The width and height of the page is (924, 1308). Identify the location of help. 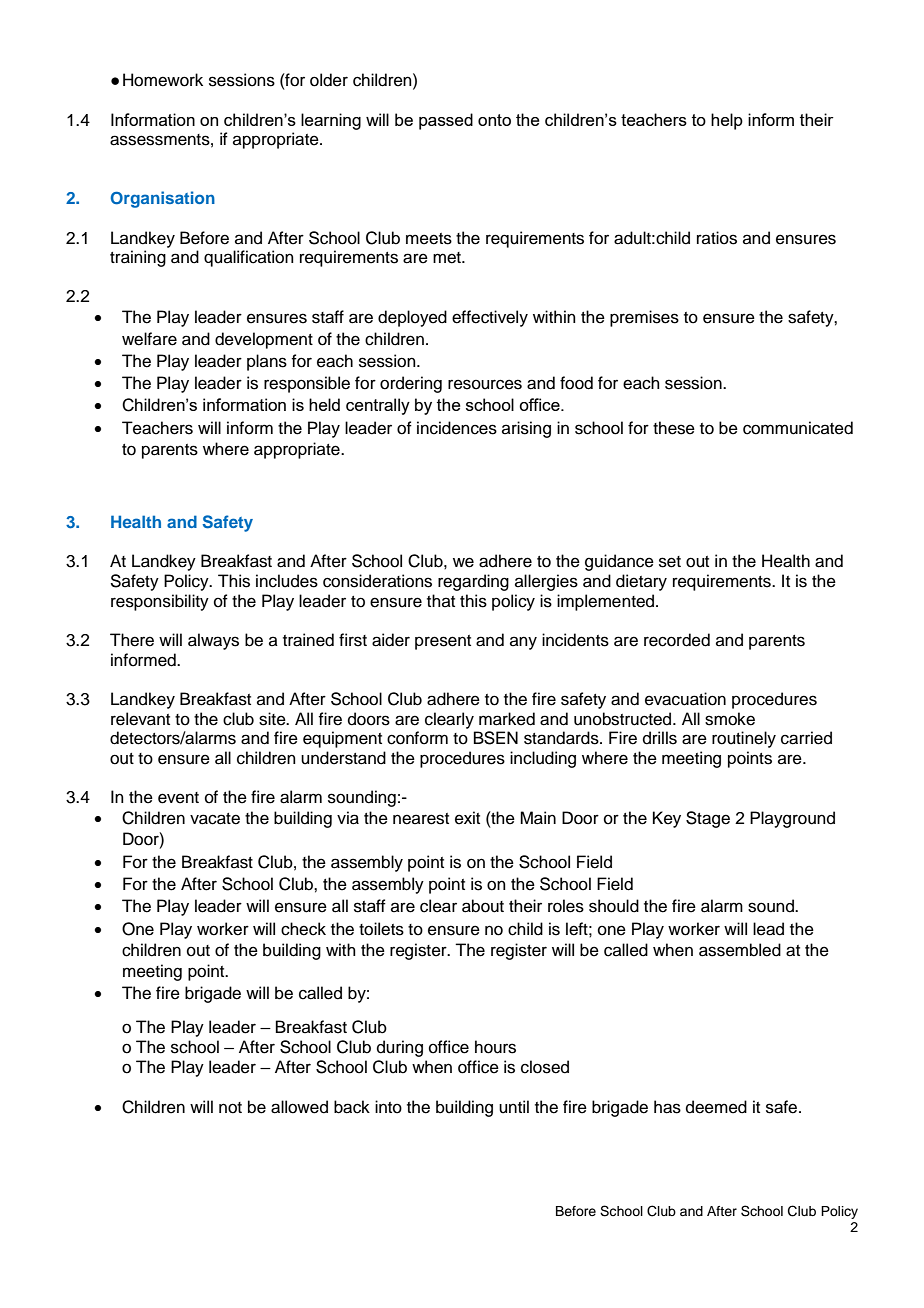
(727, 121).
